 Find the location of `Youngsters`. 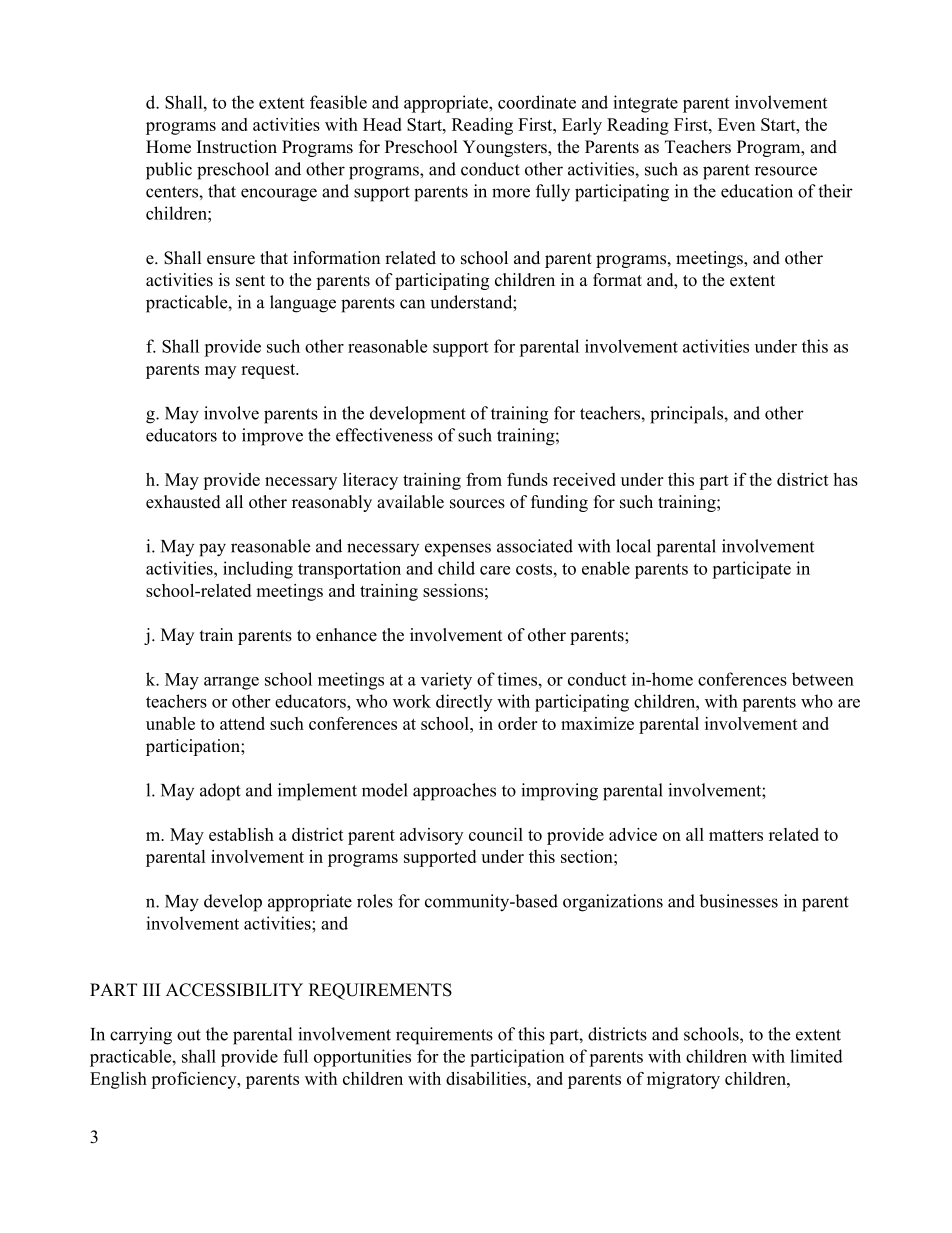

Youngsters is located at coordinates (506, 148).
